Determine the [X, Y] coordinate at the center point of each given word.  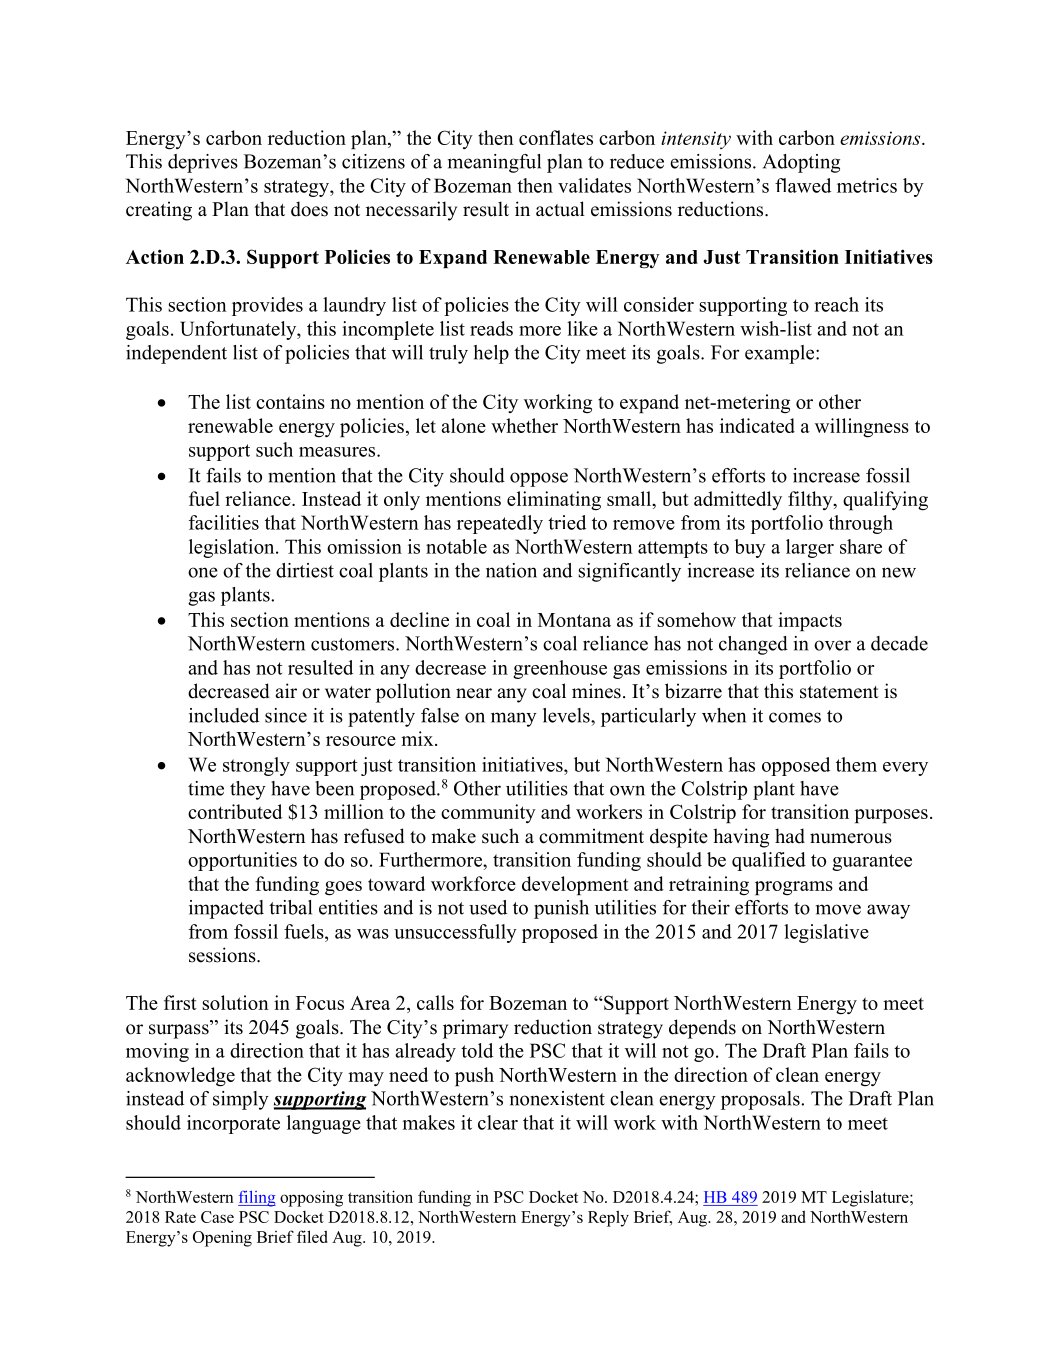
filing [257, 1198]
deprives [203, 163]
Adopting [801, 163]
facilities [224, 522]
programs [794, 888]
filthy [811, 500]
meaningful [494, 163]
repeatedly [500, 524]
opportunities [242, 861]
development [575, 885]
